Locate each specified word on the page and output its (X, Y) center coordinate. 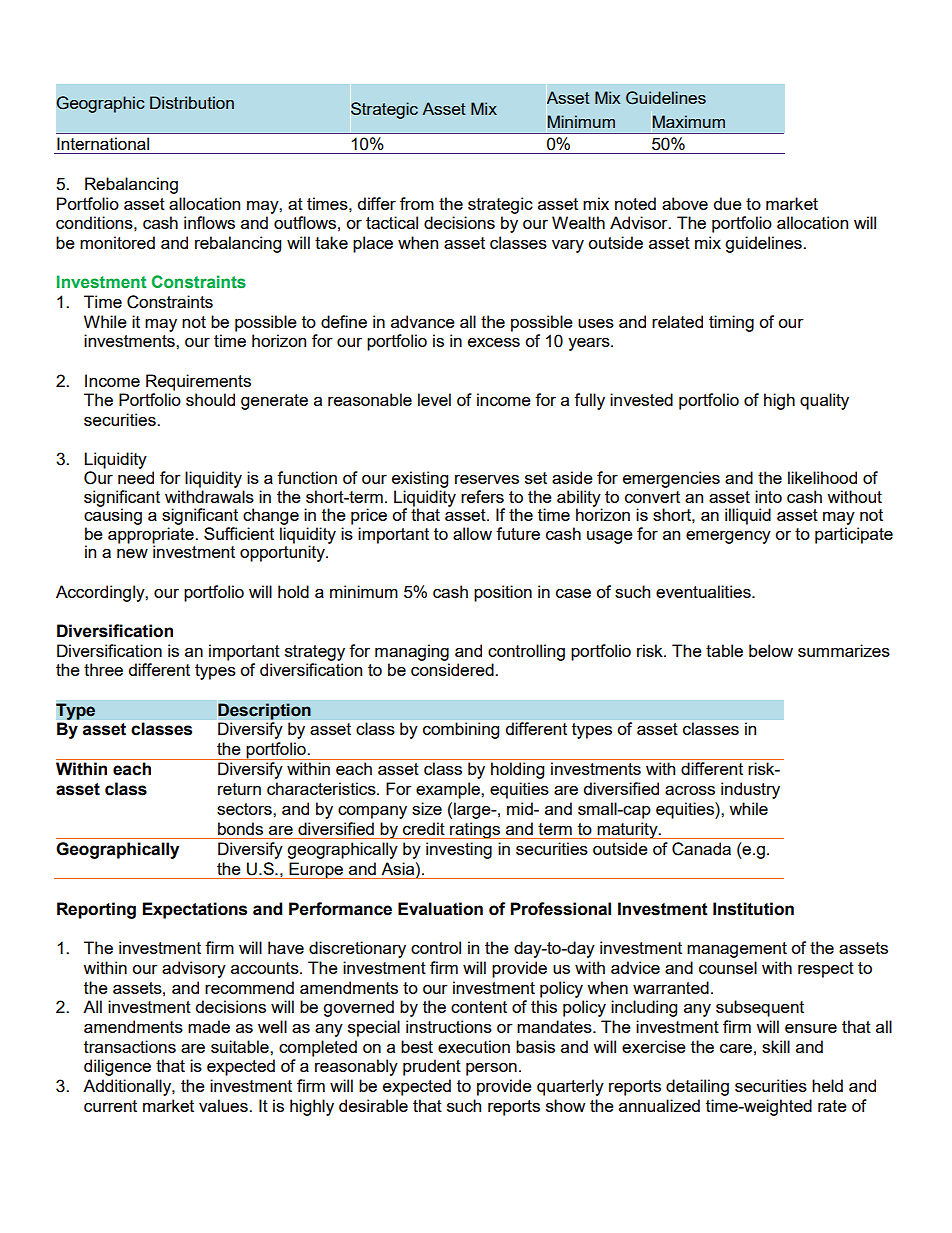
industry (750, 790)
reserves (487, 479)
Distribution (192, 102)
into (768, 496)
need (136, 477)
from (417, 203)
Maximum (689, 121)
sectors (245, 809)
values (224, 1105)
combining (461, 730)
